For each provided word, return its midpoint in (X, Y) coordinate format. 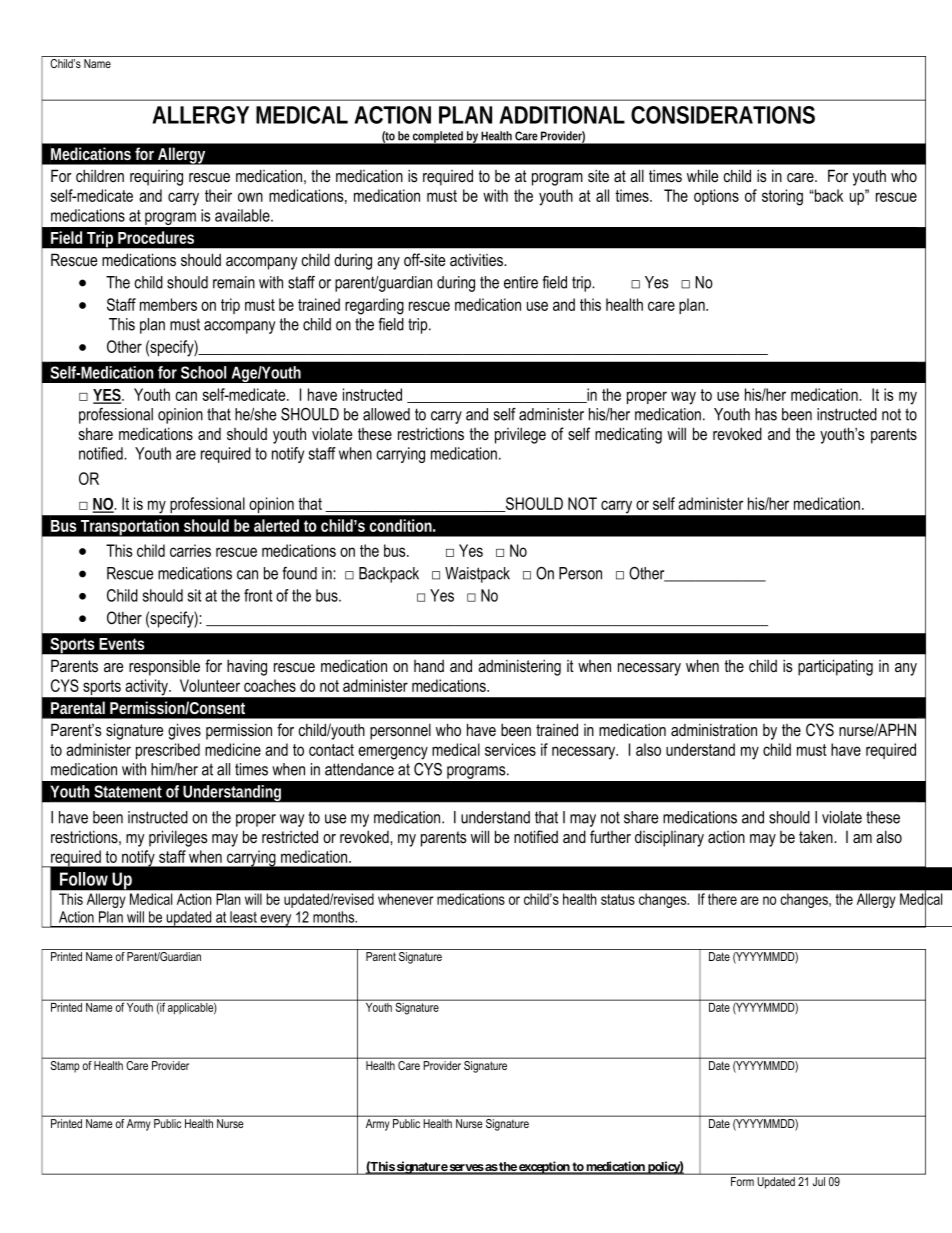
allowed (386, 414)
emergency (393, 753)
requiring (156, 177)
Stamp (65, 1065)
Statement (128, 791)
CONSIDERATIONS (723, 115)
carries (190, 550)
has (766, 414)
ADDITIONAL (562, 115)
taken (817, 836)
